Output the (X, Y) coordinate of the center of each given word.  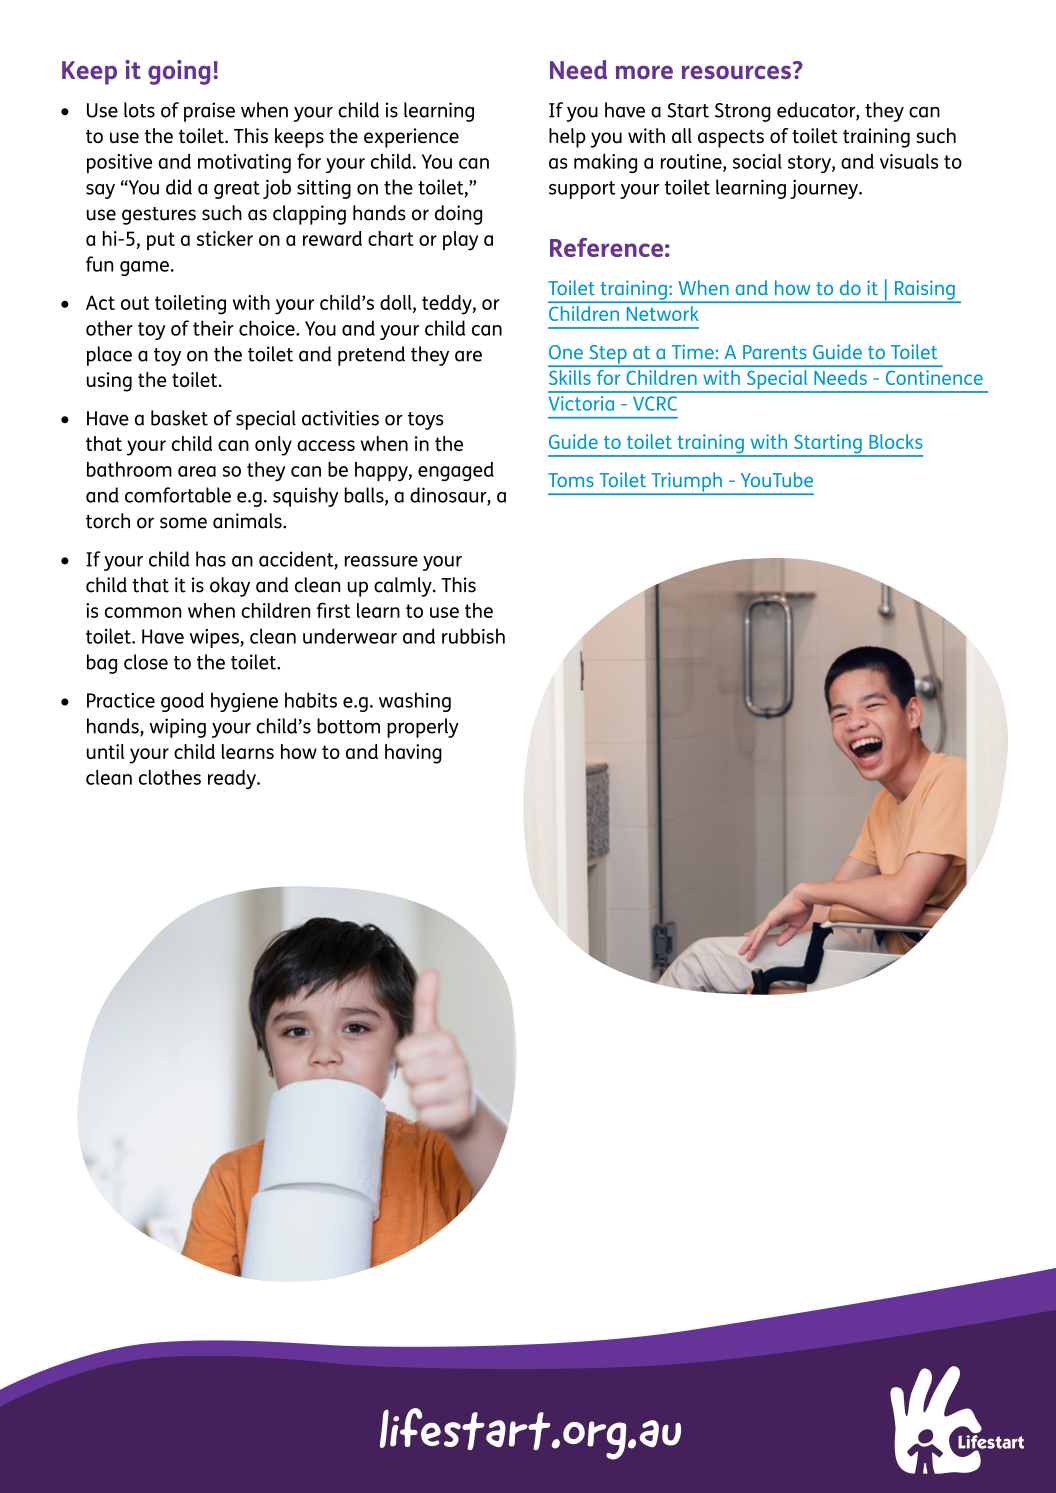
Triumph (686, 483)
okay (230, 587)
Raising (924, 291)
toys (425, 421)
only (273, 446)
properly (423, 728)
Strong (743, 112)
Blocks (896, 441)
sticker (225, 238)
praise (209, 112)
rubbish (473, 636)
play (460, 241)
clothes (170, 777)
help (567, 138)
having (413, 754)
